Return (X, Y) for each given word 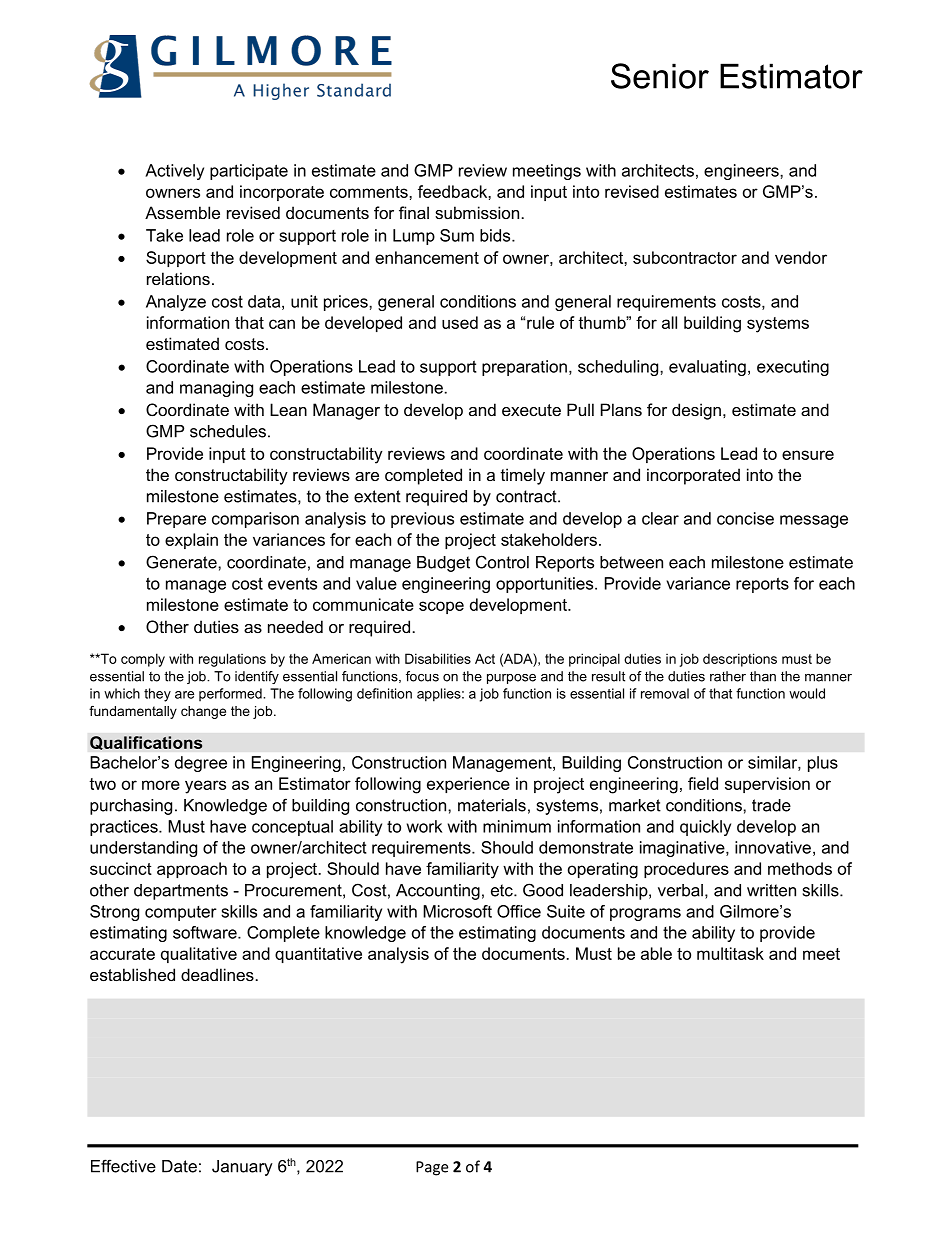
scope (441, 607)
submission (477, 212)
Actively (174, 172)
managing (216, 389)
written (771, 890)
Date (179, 1166)
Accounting (438, 892)
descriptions (740, 660)
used (460, 322)
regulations (232, 660)
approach (192, 870)
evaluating (707, 368)
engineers (742, 172)
